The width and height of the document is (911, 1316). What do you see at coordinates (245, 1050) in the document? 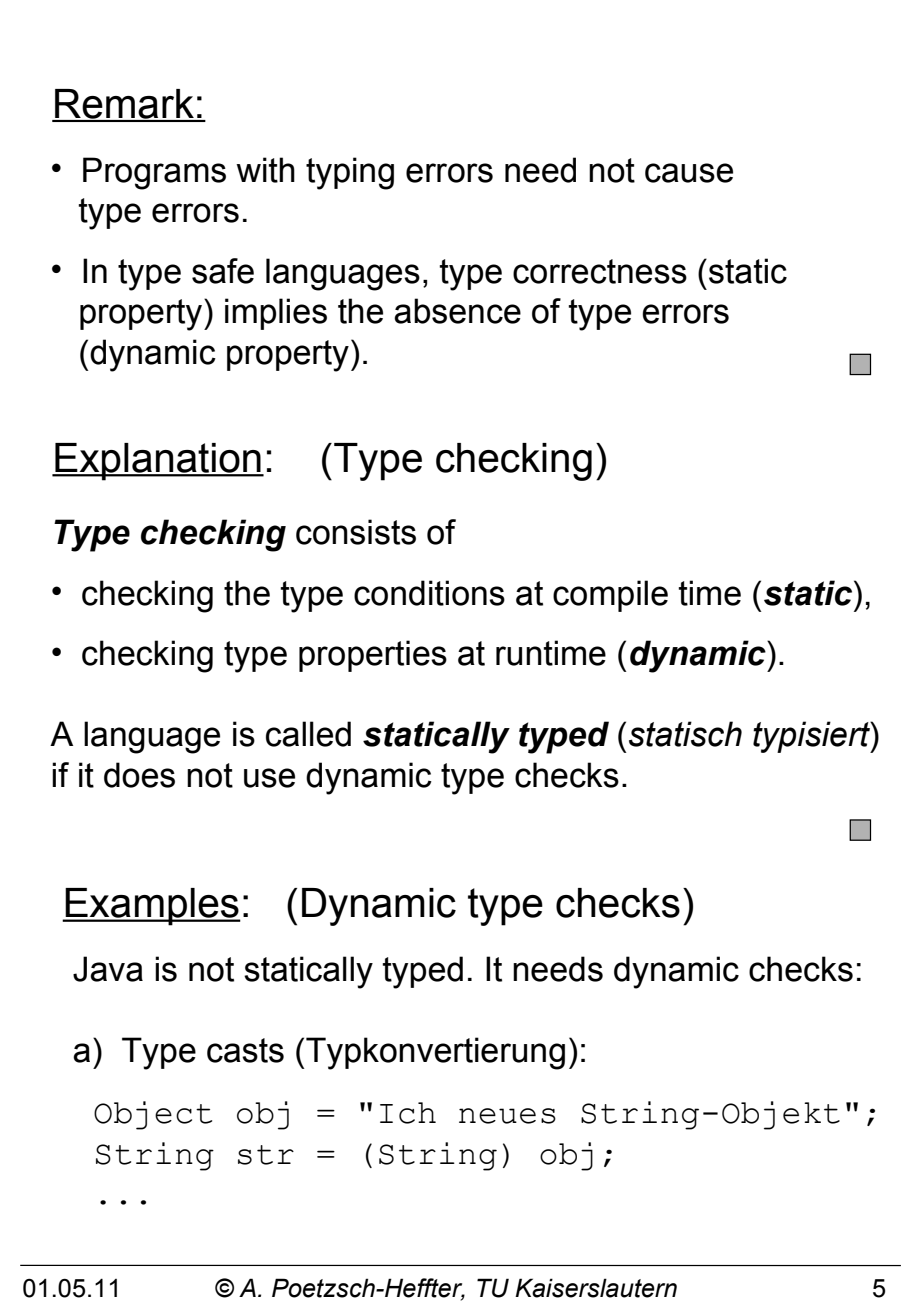
I see `casts` at bounding box center [245, 1050].
